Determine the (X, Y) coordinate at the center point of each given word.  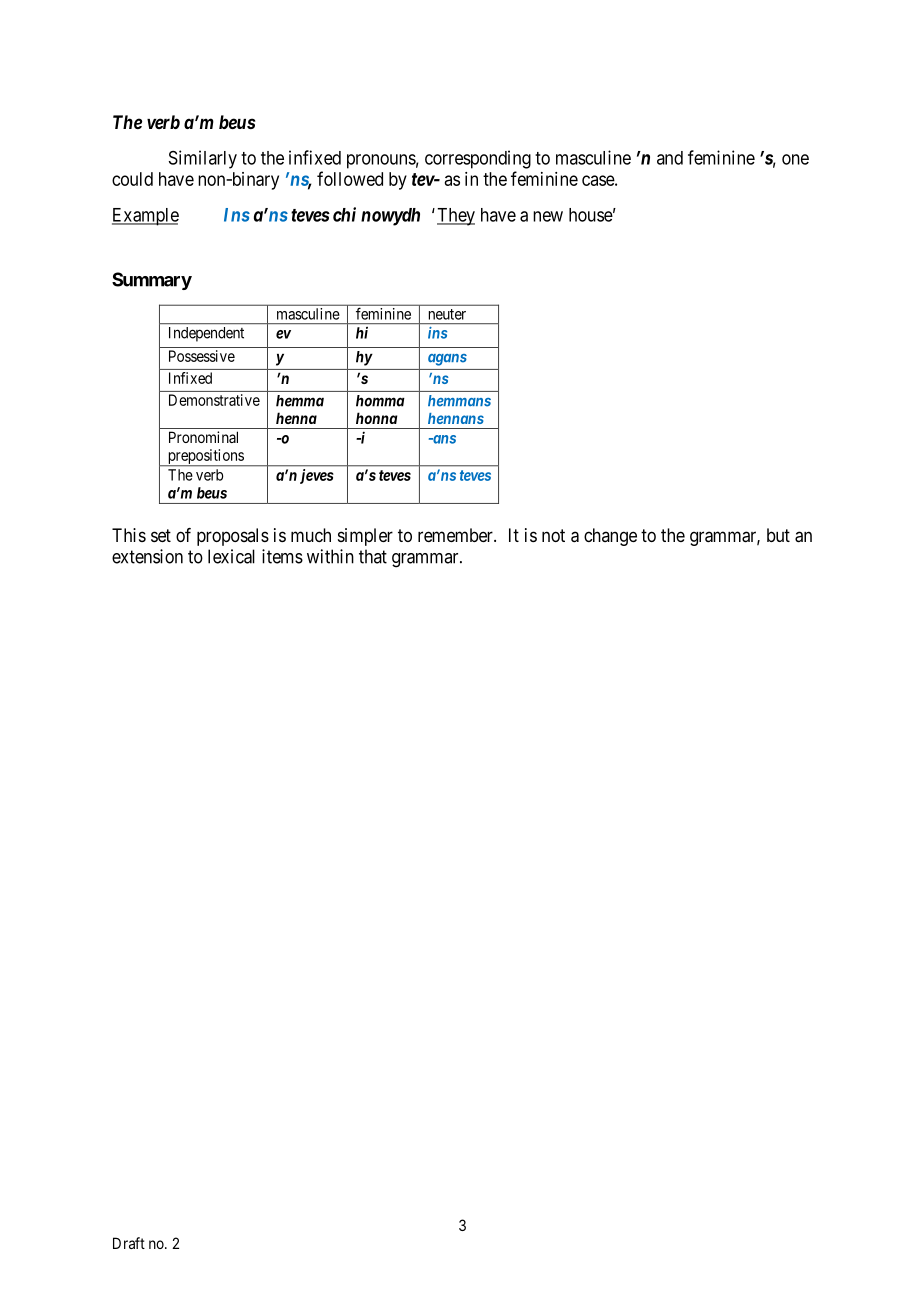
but (778, 535)
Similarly (203, 159)
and (670, 158)
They (456, 217)
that (373, 556)
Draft (129, 1243)
